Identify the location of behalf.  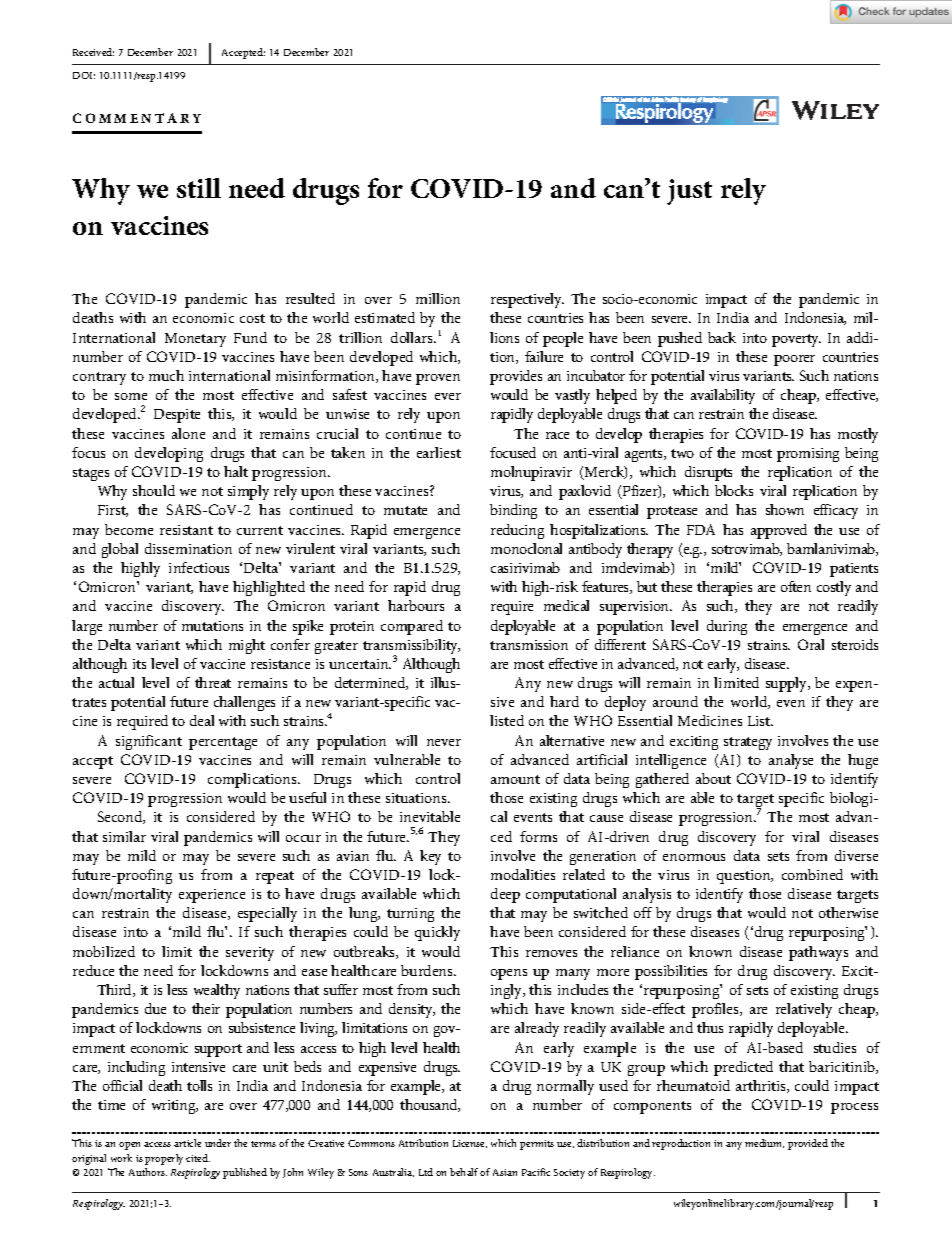
(465, 1172).
